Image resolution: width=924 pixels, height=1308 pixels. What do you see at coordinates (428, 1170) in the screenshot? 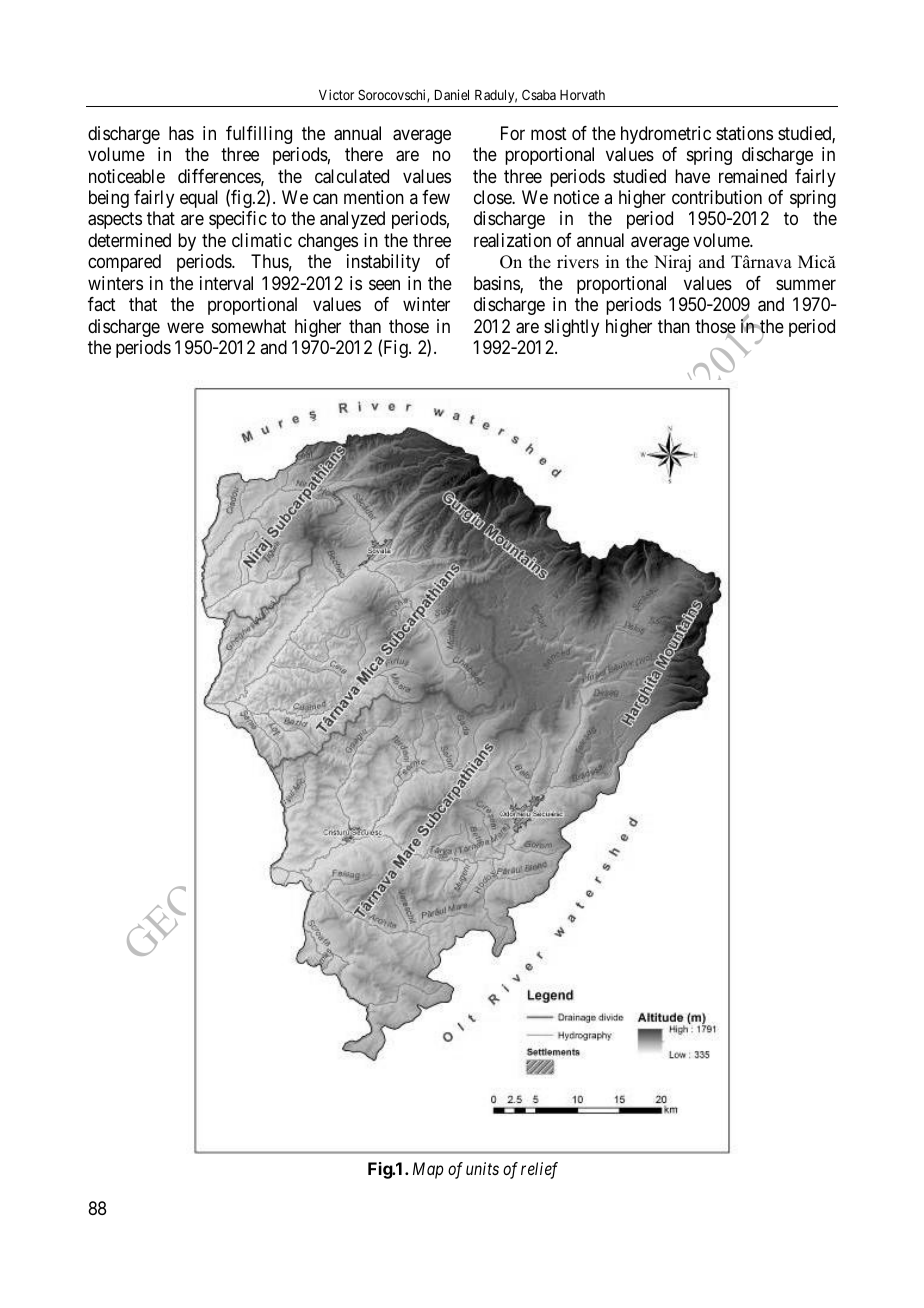
I see `Map` at bounding box center [428, 1170].
